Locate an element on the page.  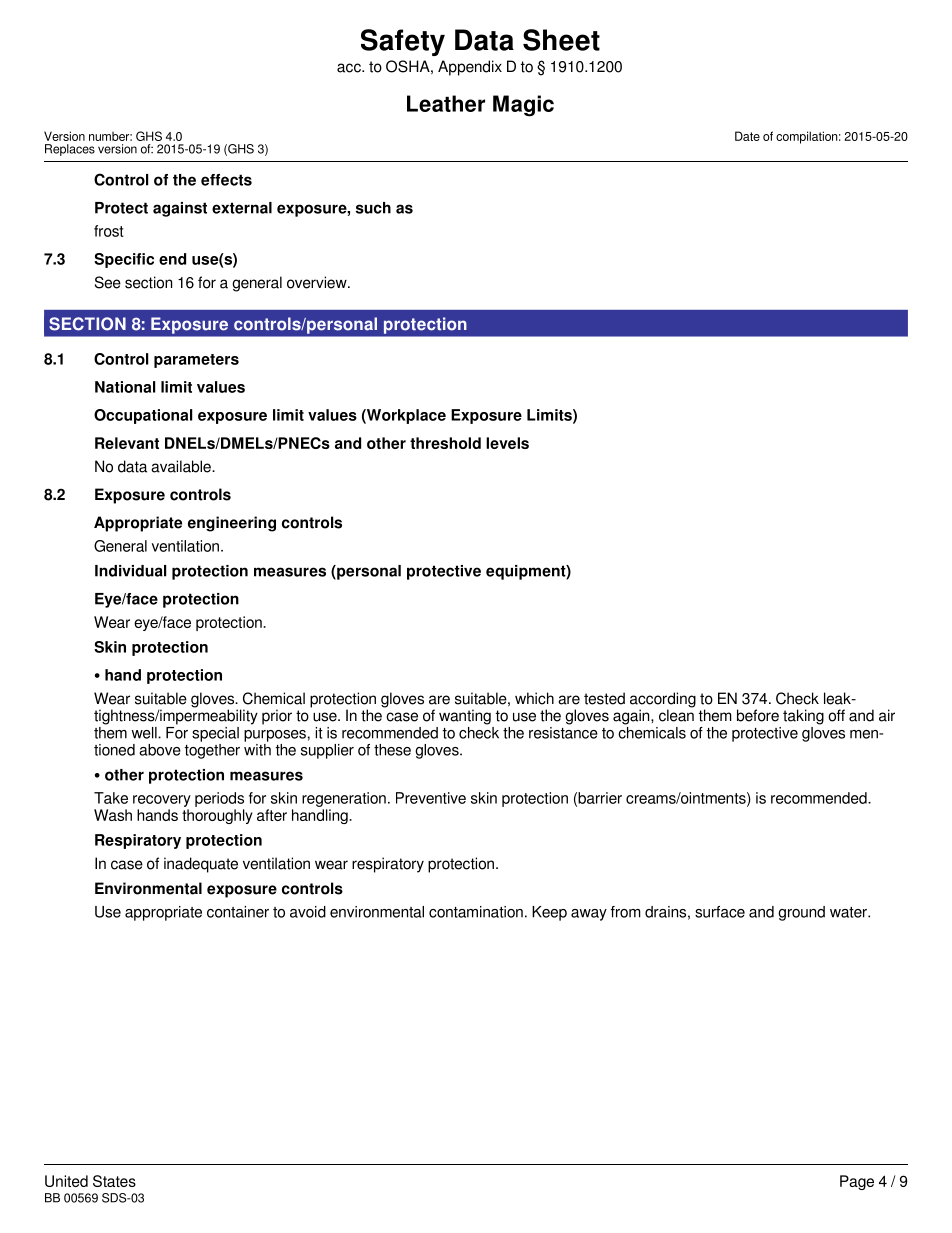
Replaces is located at coordinates (70, 150).
